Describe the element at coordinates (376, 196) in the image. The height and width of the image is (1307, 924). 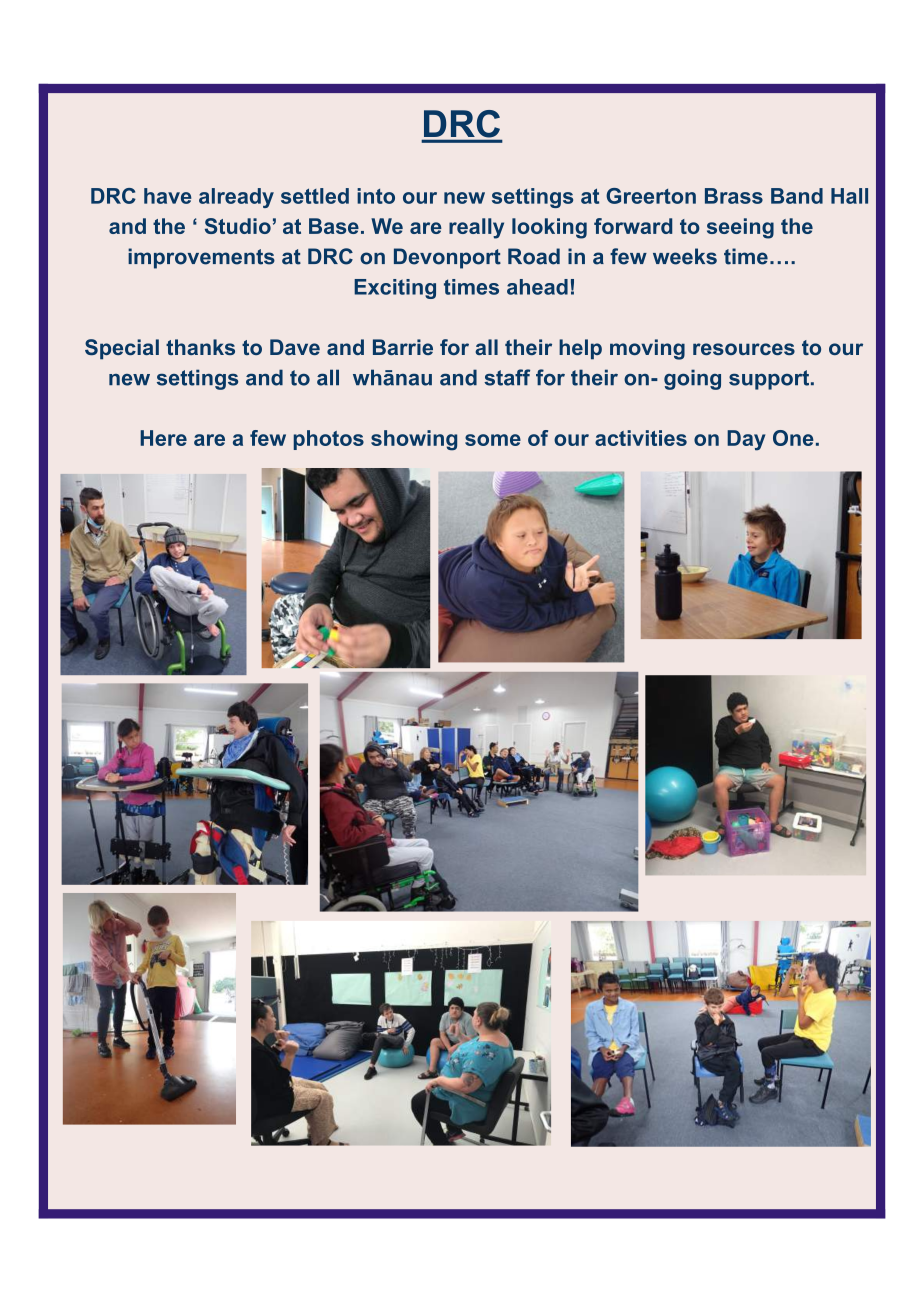
I see `into` at that location.
